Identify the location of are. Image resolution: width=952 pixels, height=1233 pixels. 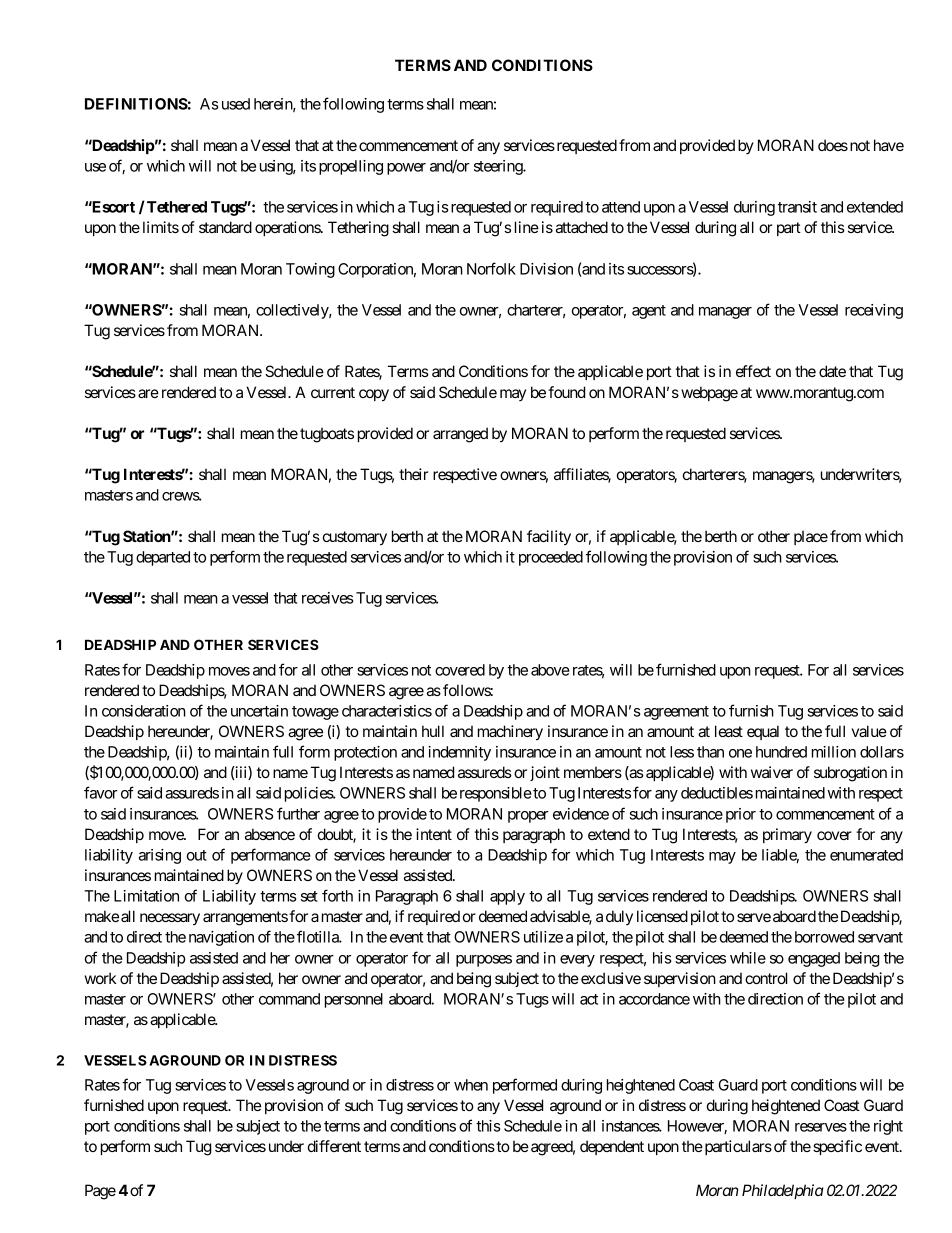
(148, 393).
